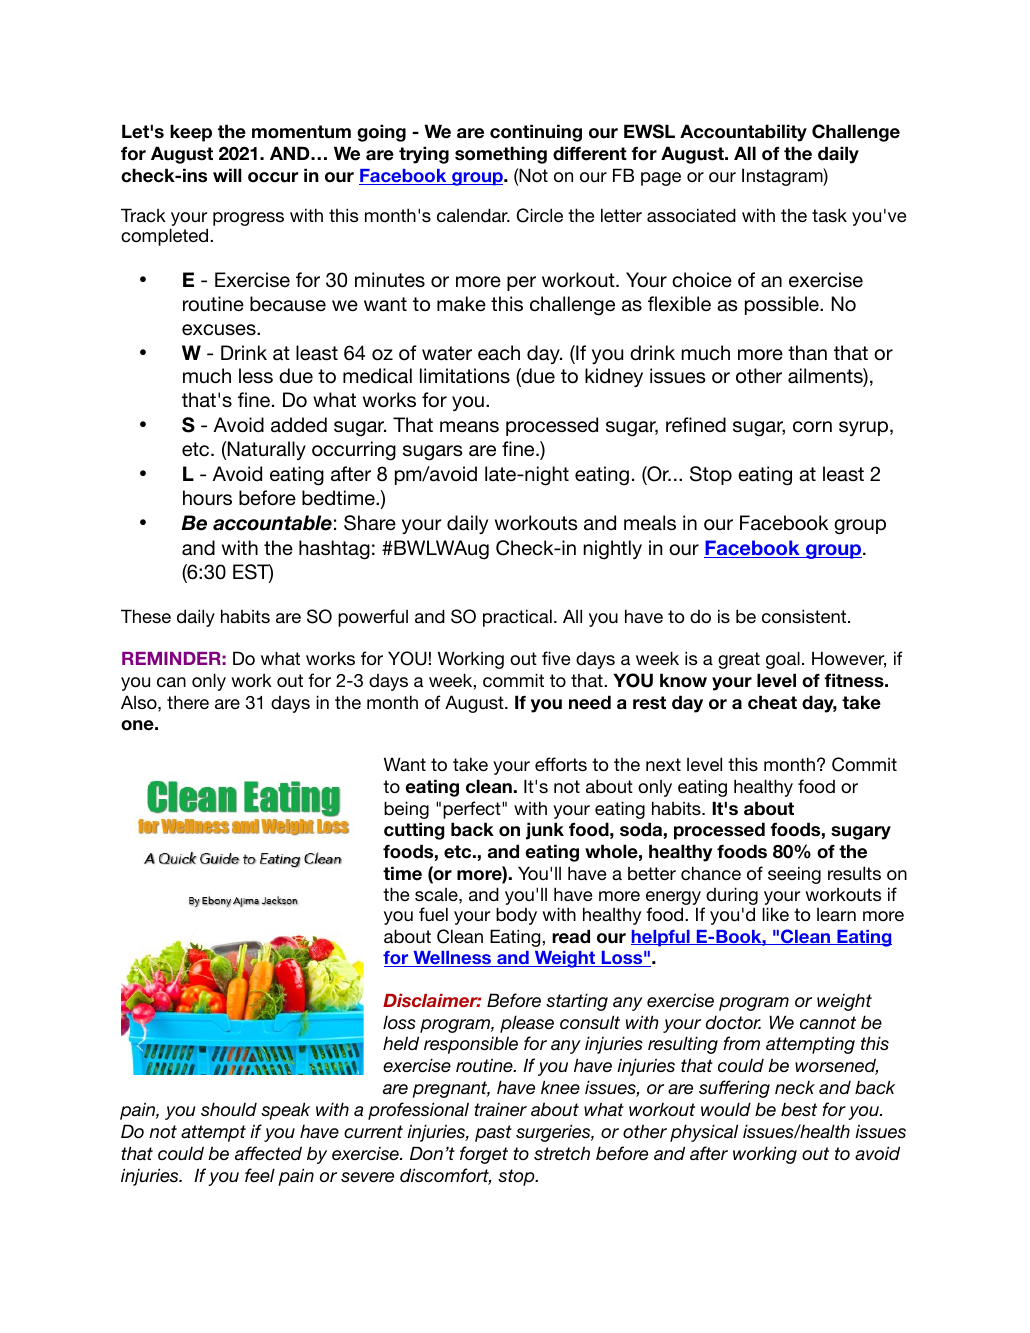 Image resolution: width=1030 pixels, height=1333 pixels. I want to click on Accountability, so click(743, 133).
